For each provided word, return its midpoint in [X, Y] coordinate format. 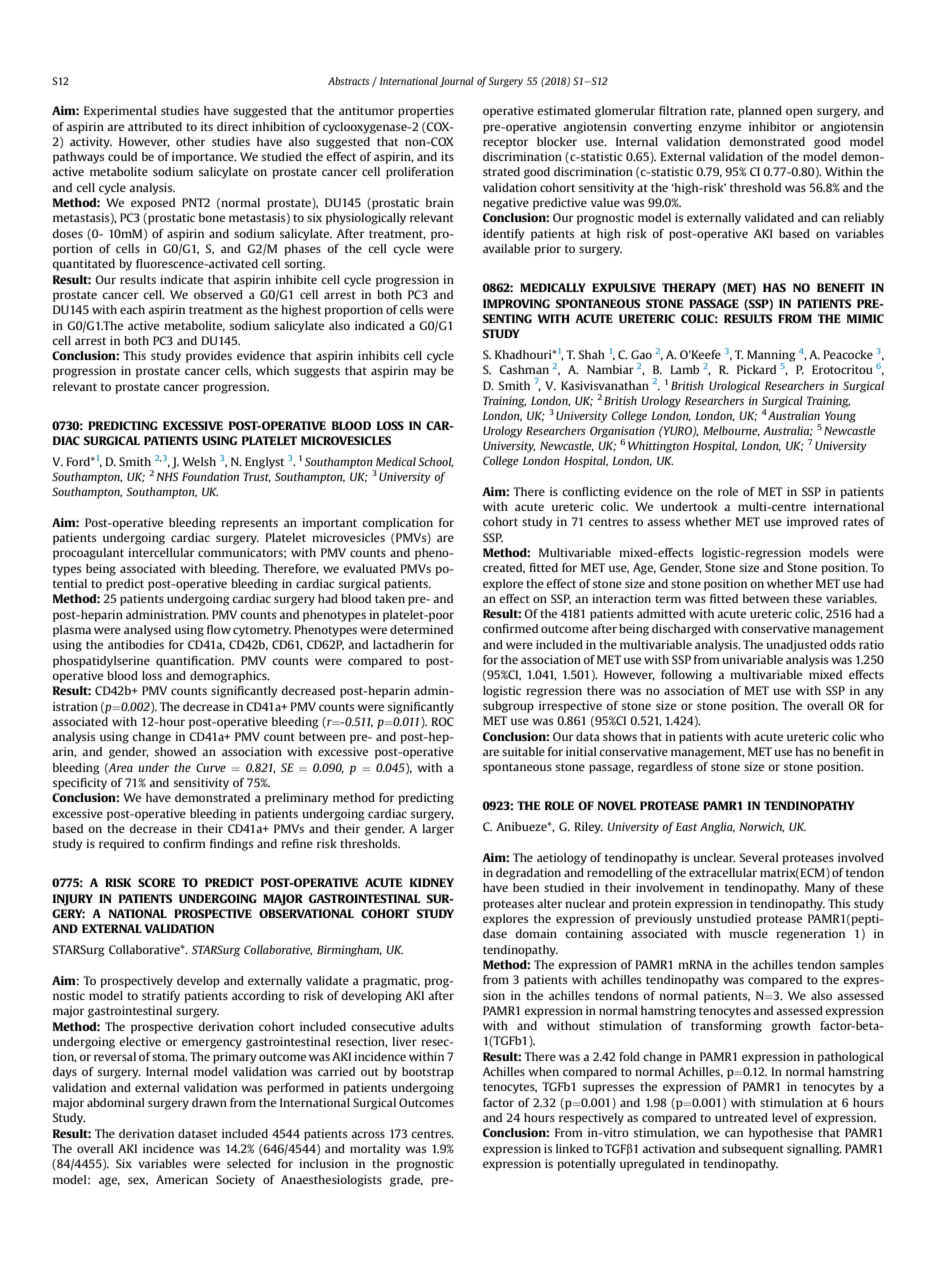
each [132, 309]
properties [426, 112]
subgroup [508, 707]
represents [249, 524]
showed [175, 751]
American [182, 1179]
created [504, 568]
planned [760, 112]
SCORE [157, 882]
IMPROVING [516, 303]
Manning [771, 357]
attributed [155, 126]
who [872, 736]
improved [812, 523]
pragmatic [391, 982]
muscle [748, 933]
